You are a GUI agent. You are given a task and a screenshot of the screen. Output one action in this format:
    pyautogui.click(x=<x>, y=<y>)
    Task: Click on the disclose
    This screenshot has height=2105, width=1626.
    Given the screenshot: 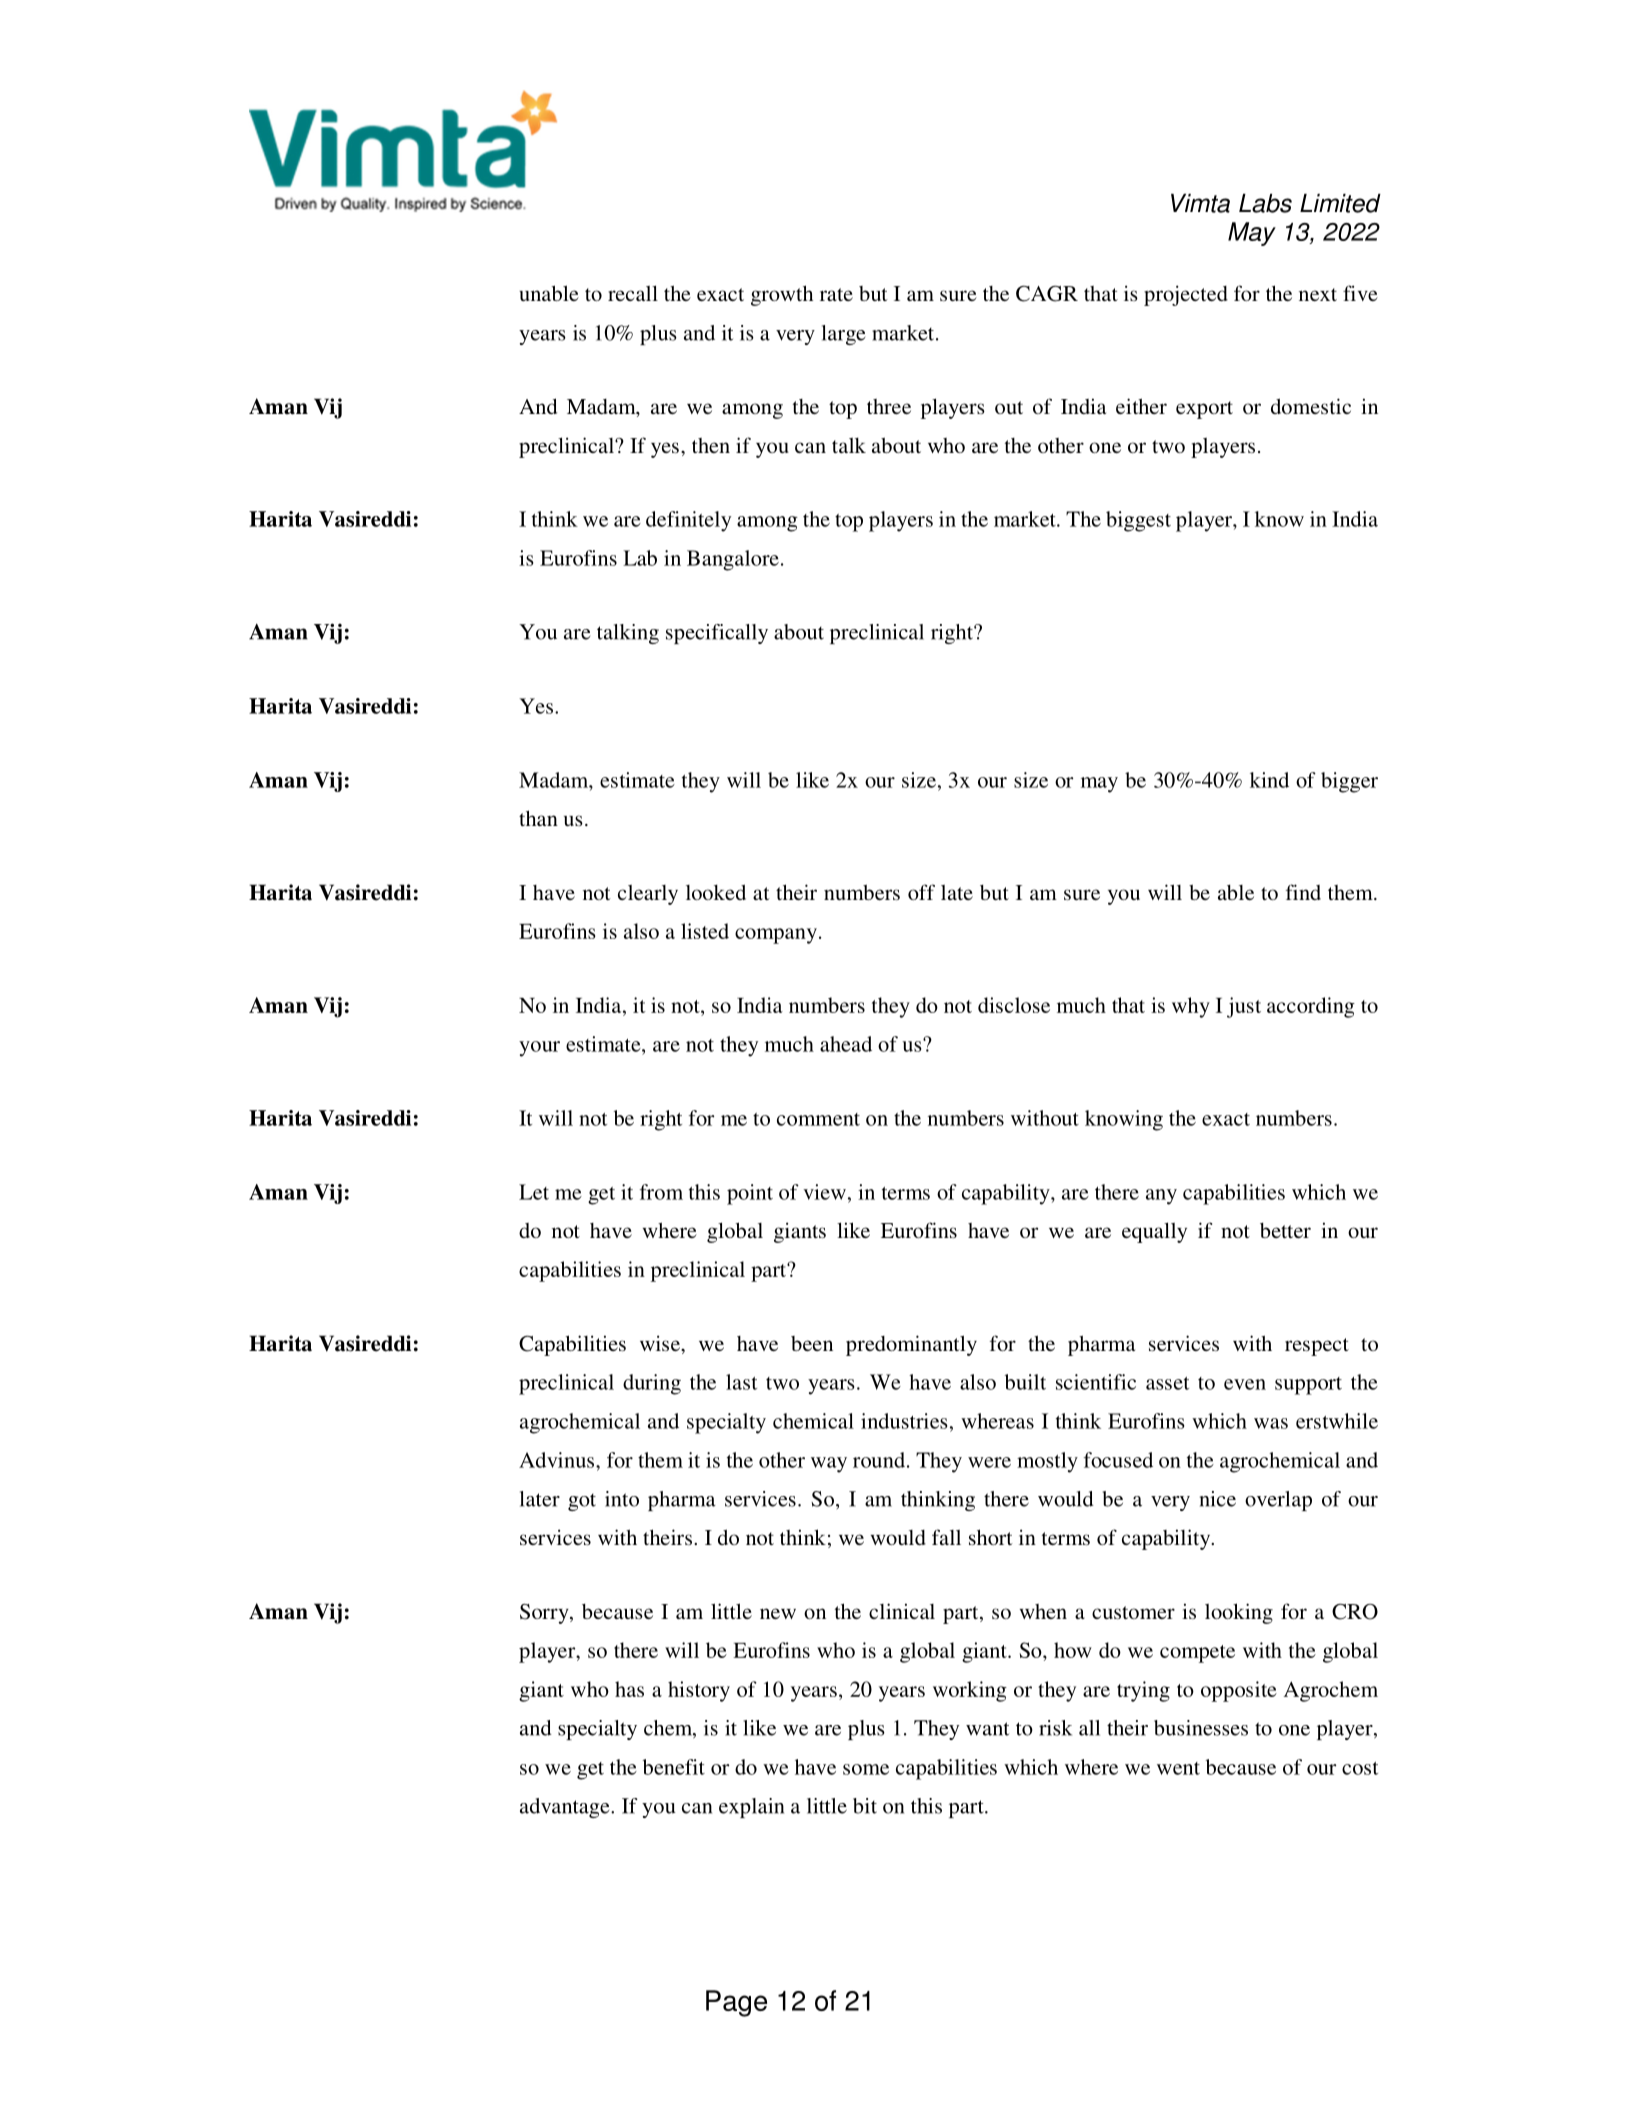 What is the action you would take?
    pyautogui.click(x=1014, y=1005)
